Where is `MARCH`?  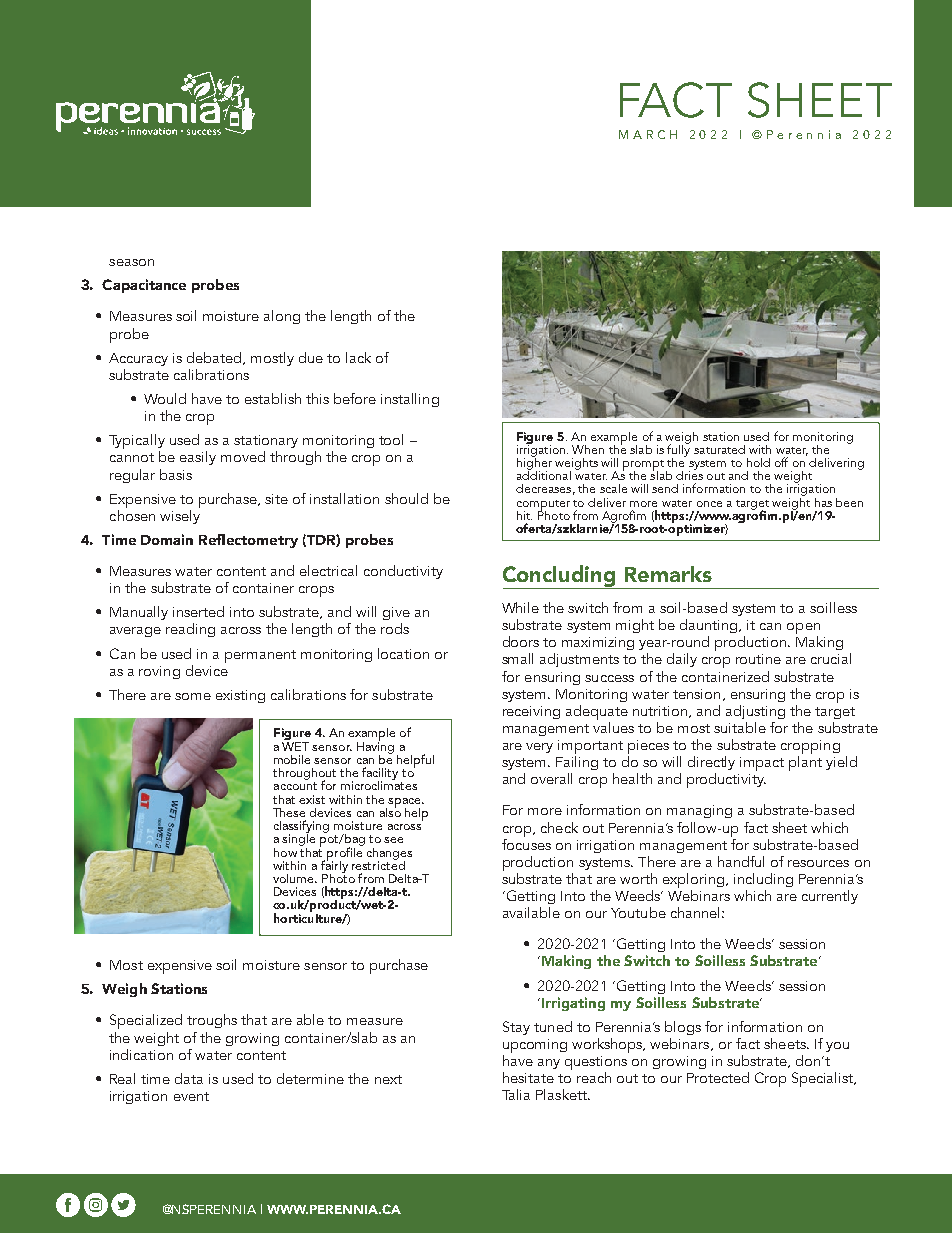 MARCH is located at coordinates (648, 134).
